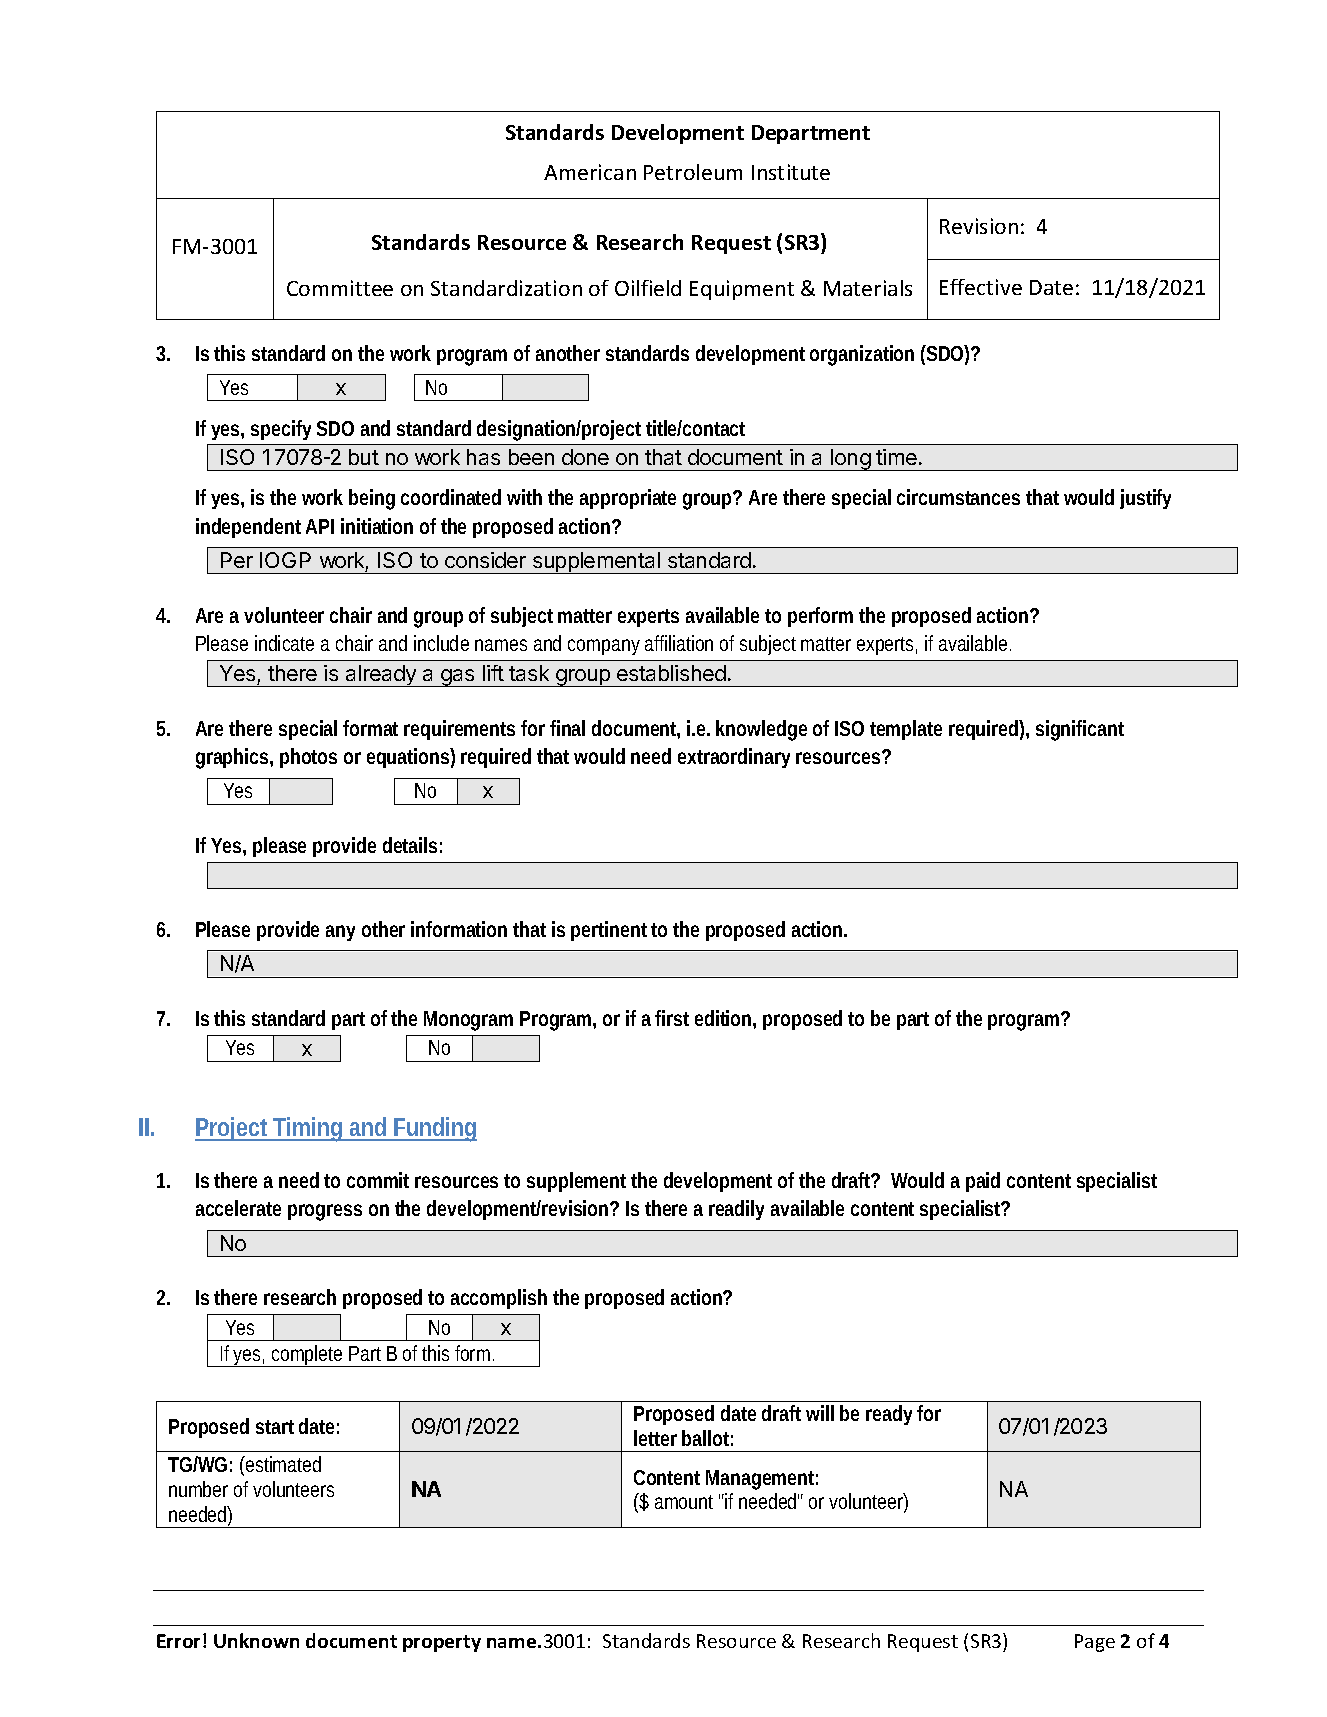 This screenshot has width=1327, height=1717. I want to click on amount, so click(684, 1502).
